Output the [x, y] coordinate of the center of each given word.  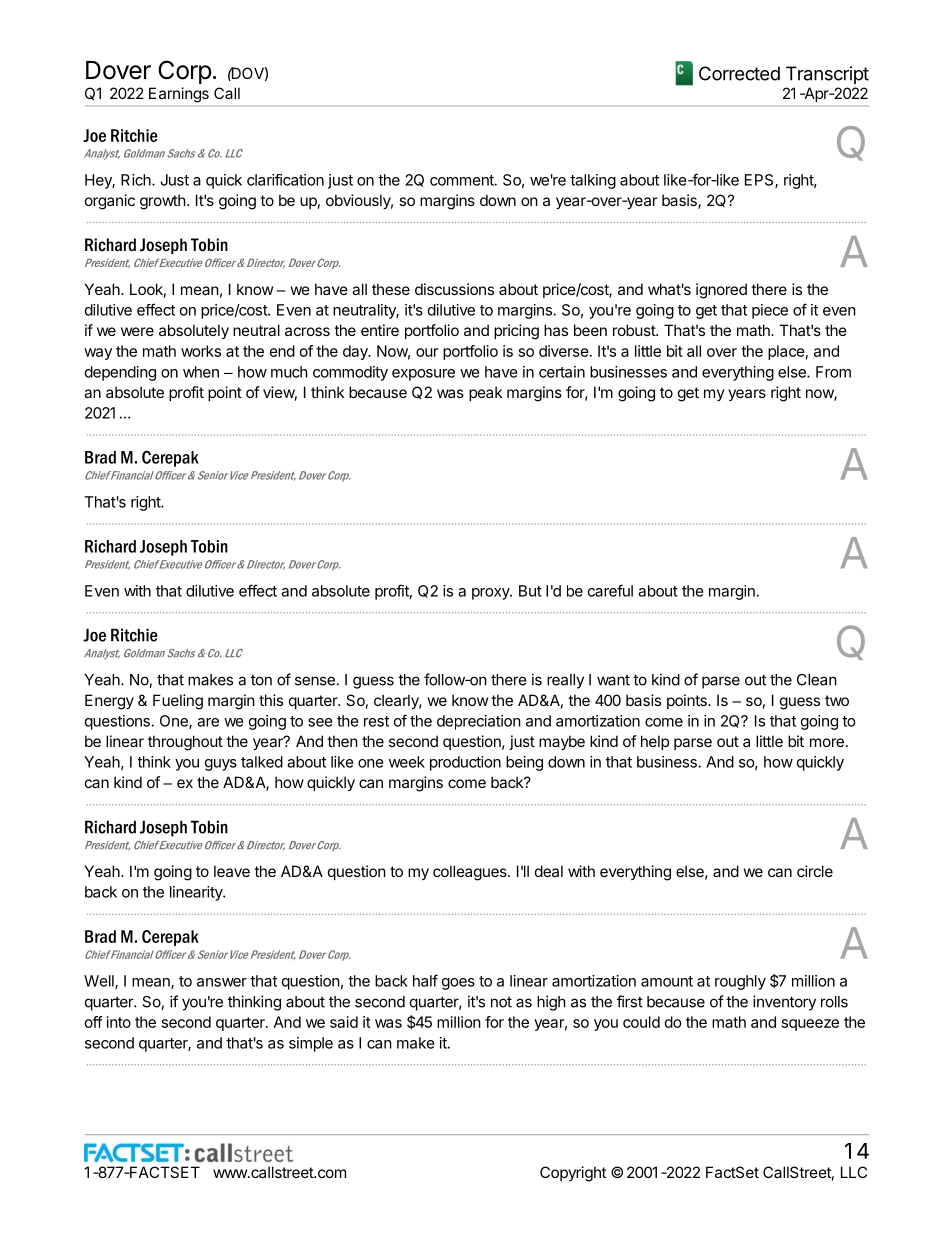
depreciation [479, 722]
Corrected [739, 73]
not [501, 1002]
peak [485, 393]
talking [593, 181]
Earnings [179, 94]
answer [222, 982]
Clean [817, 680]
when [201, 372]
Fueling [178, 702]
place [786, 352]
